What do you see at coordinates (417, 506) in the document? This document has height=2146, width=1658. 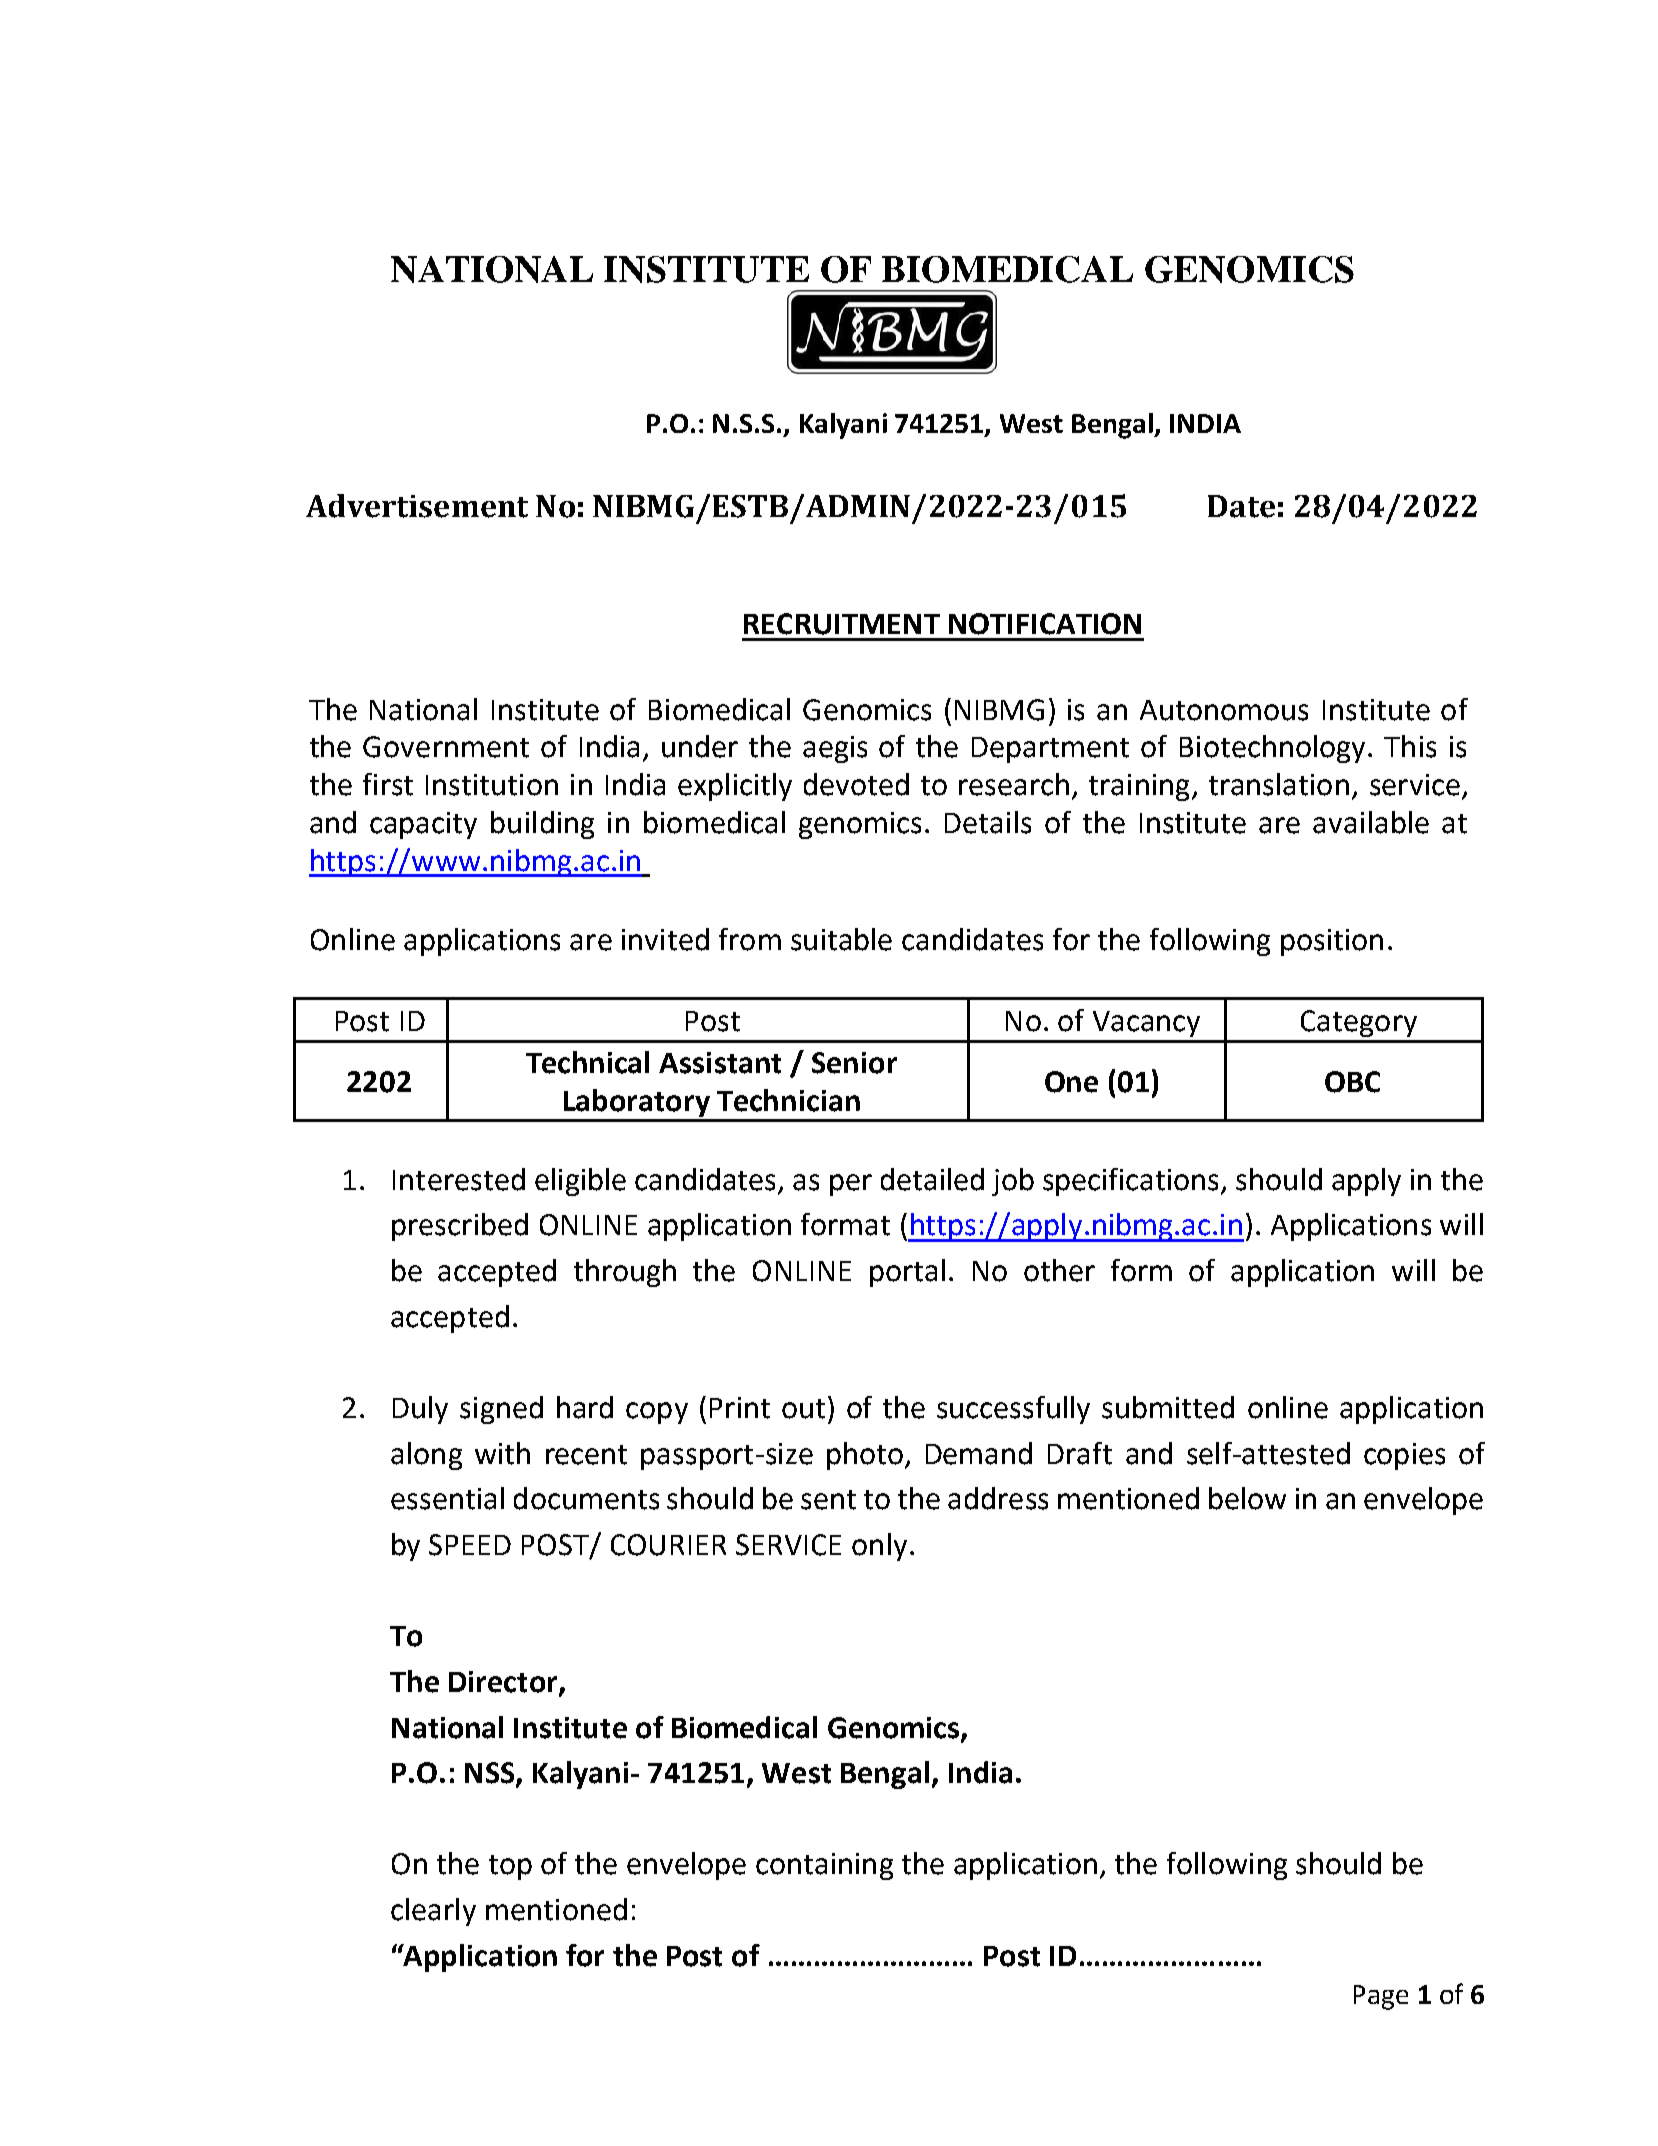 I see `Advertisement` at bounding box center [417, 506].
